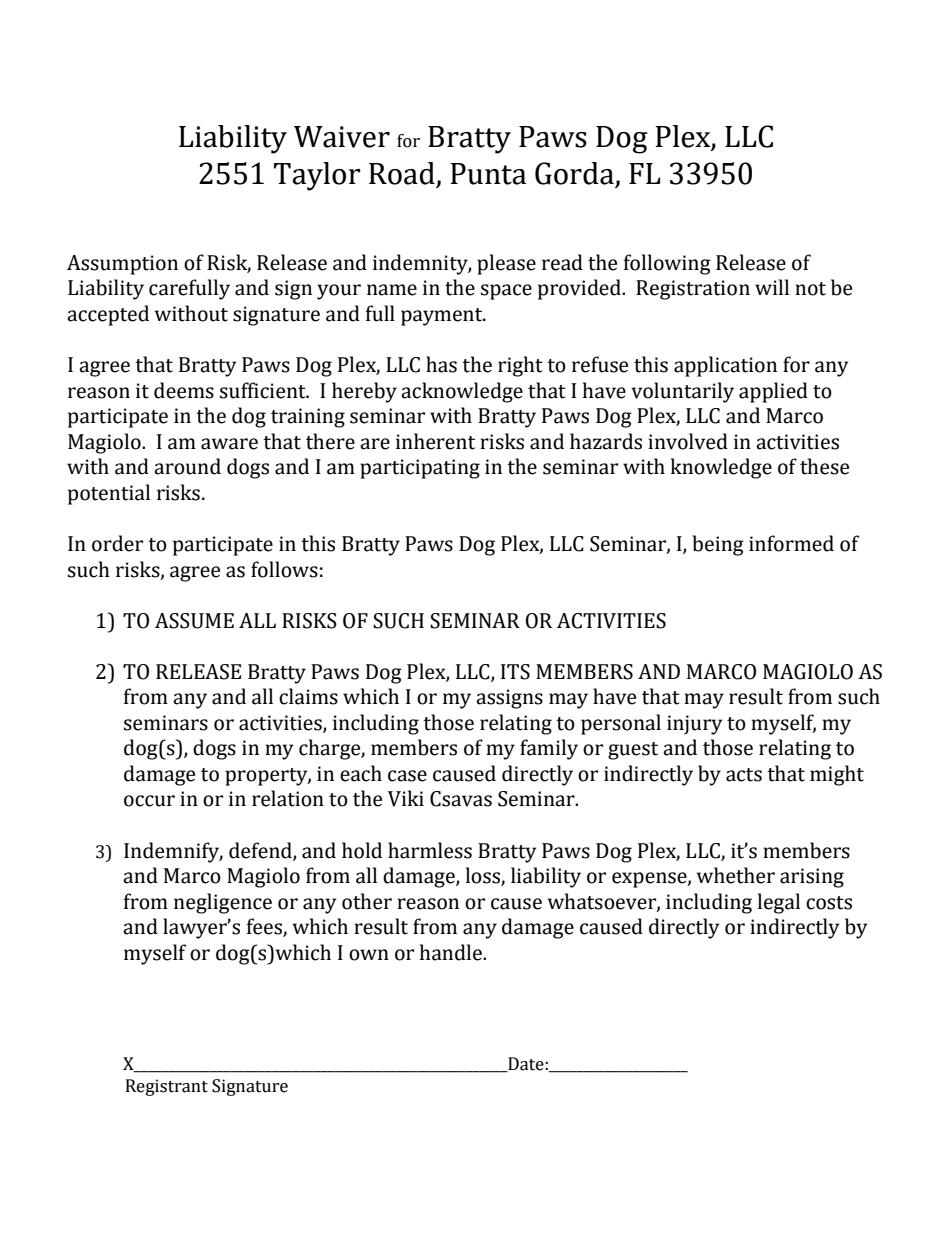 The image size is (952, 1233). What do you see at coordinates (187, 466) in the screenshot?
I see `around` at bounding box center [187, 466].
